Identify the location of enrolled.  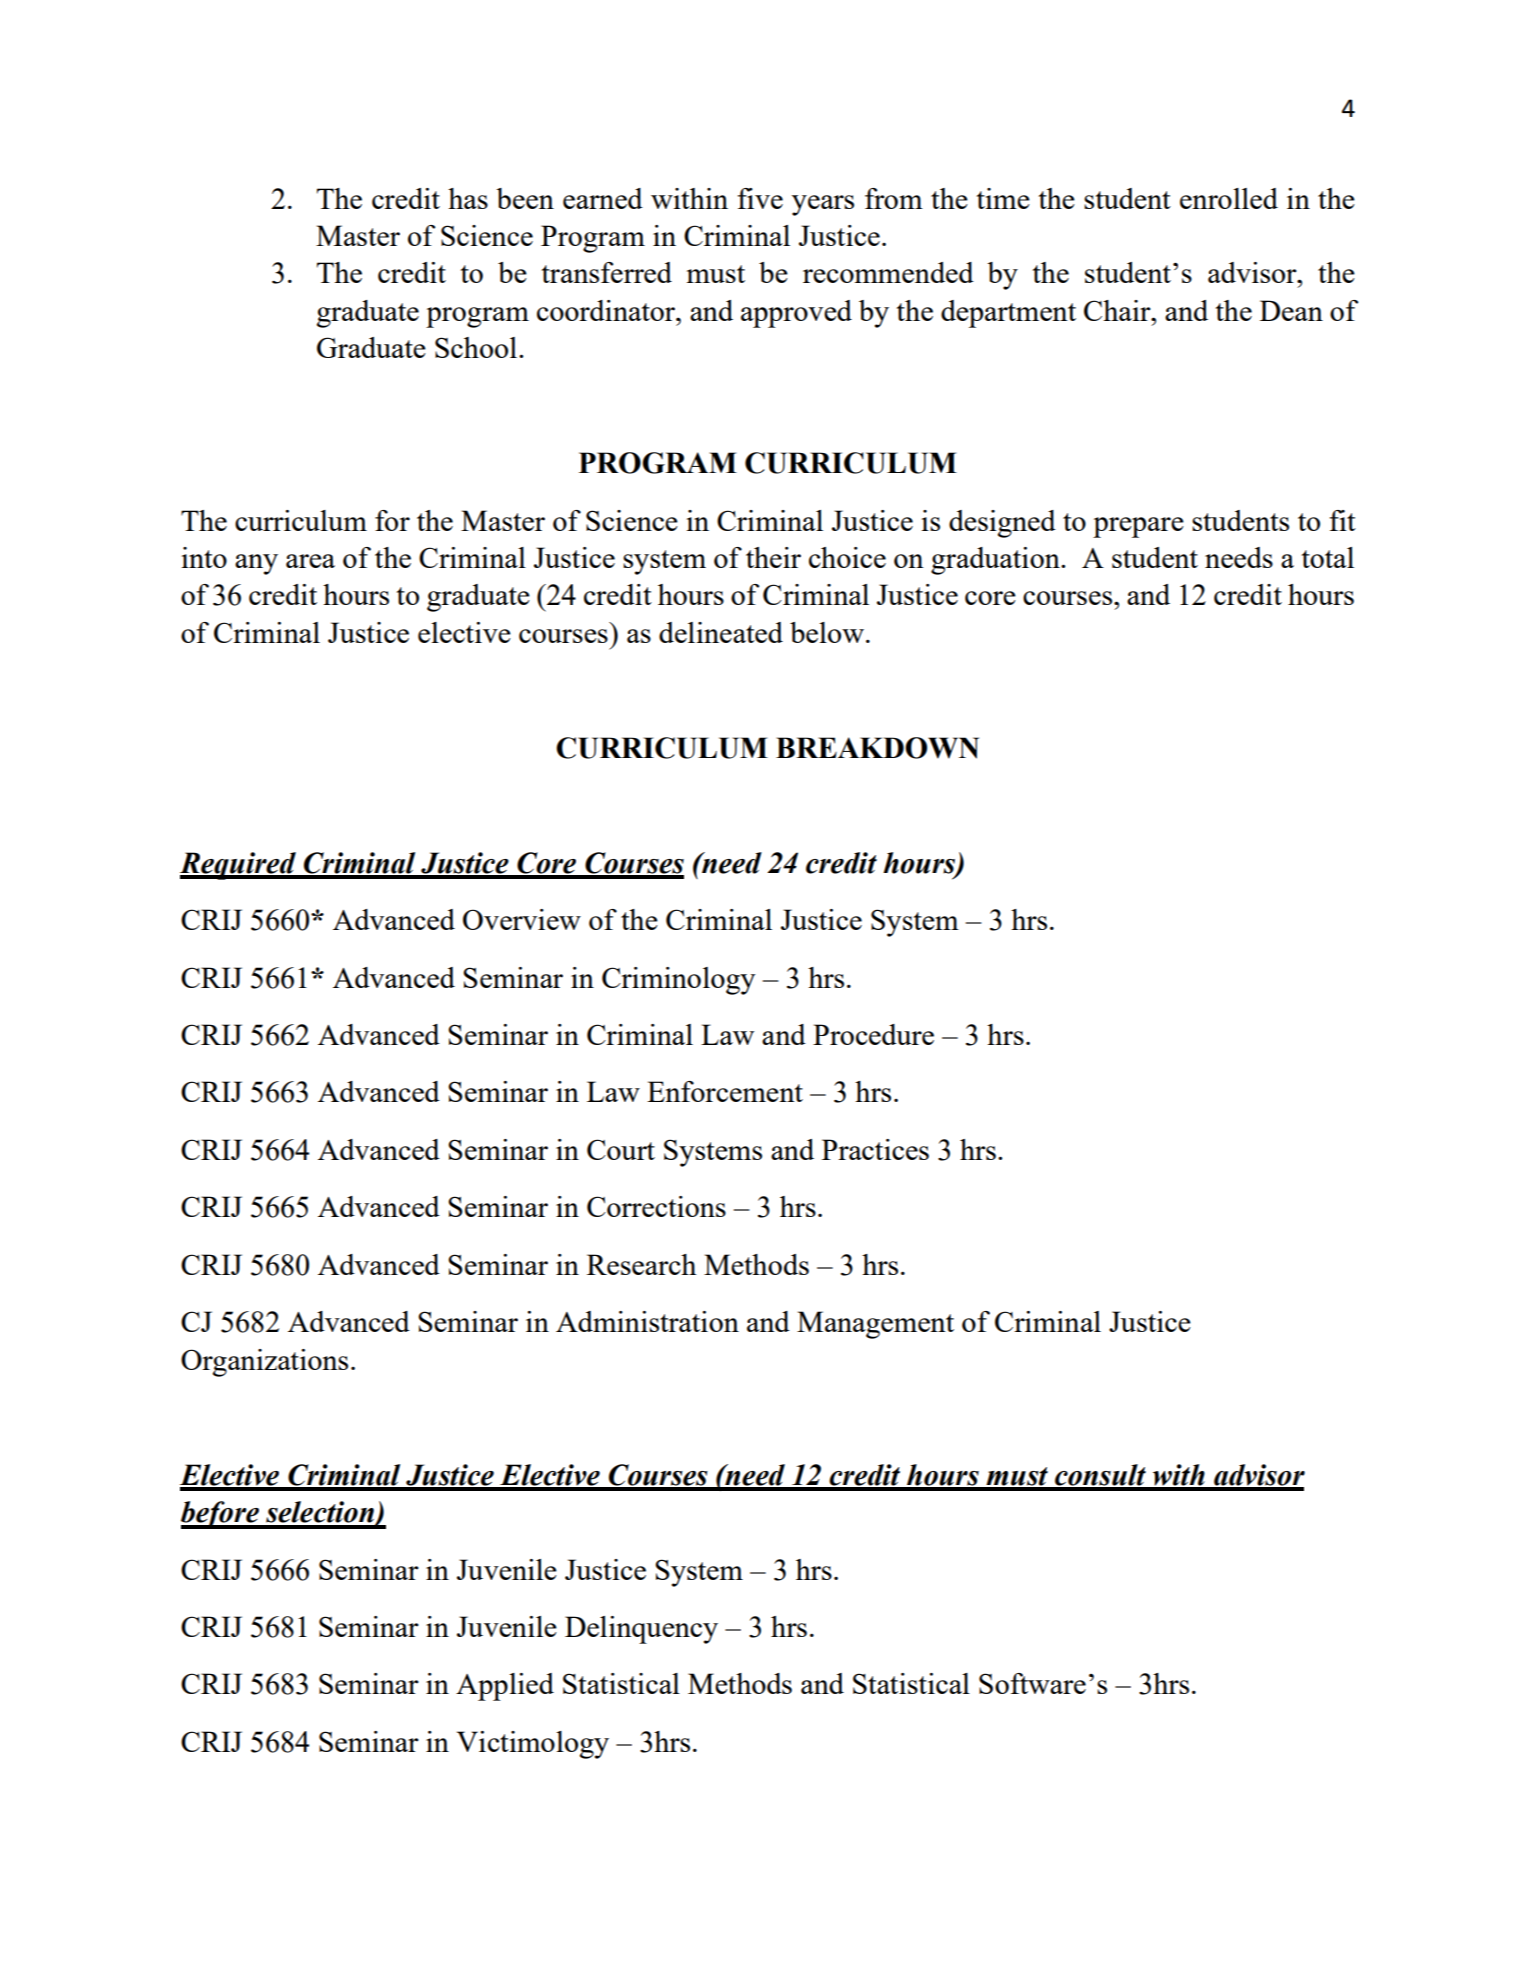
(1229, 198).
